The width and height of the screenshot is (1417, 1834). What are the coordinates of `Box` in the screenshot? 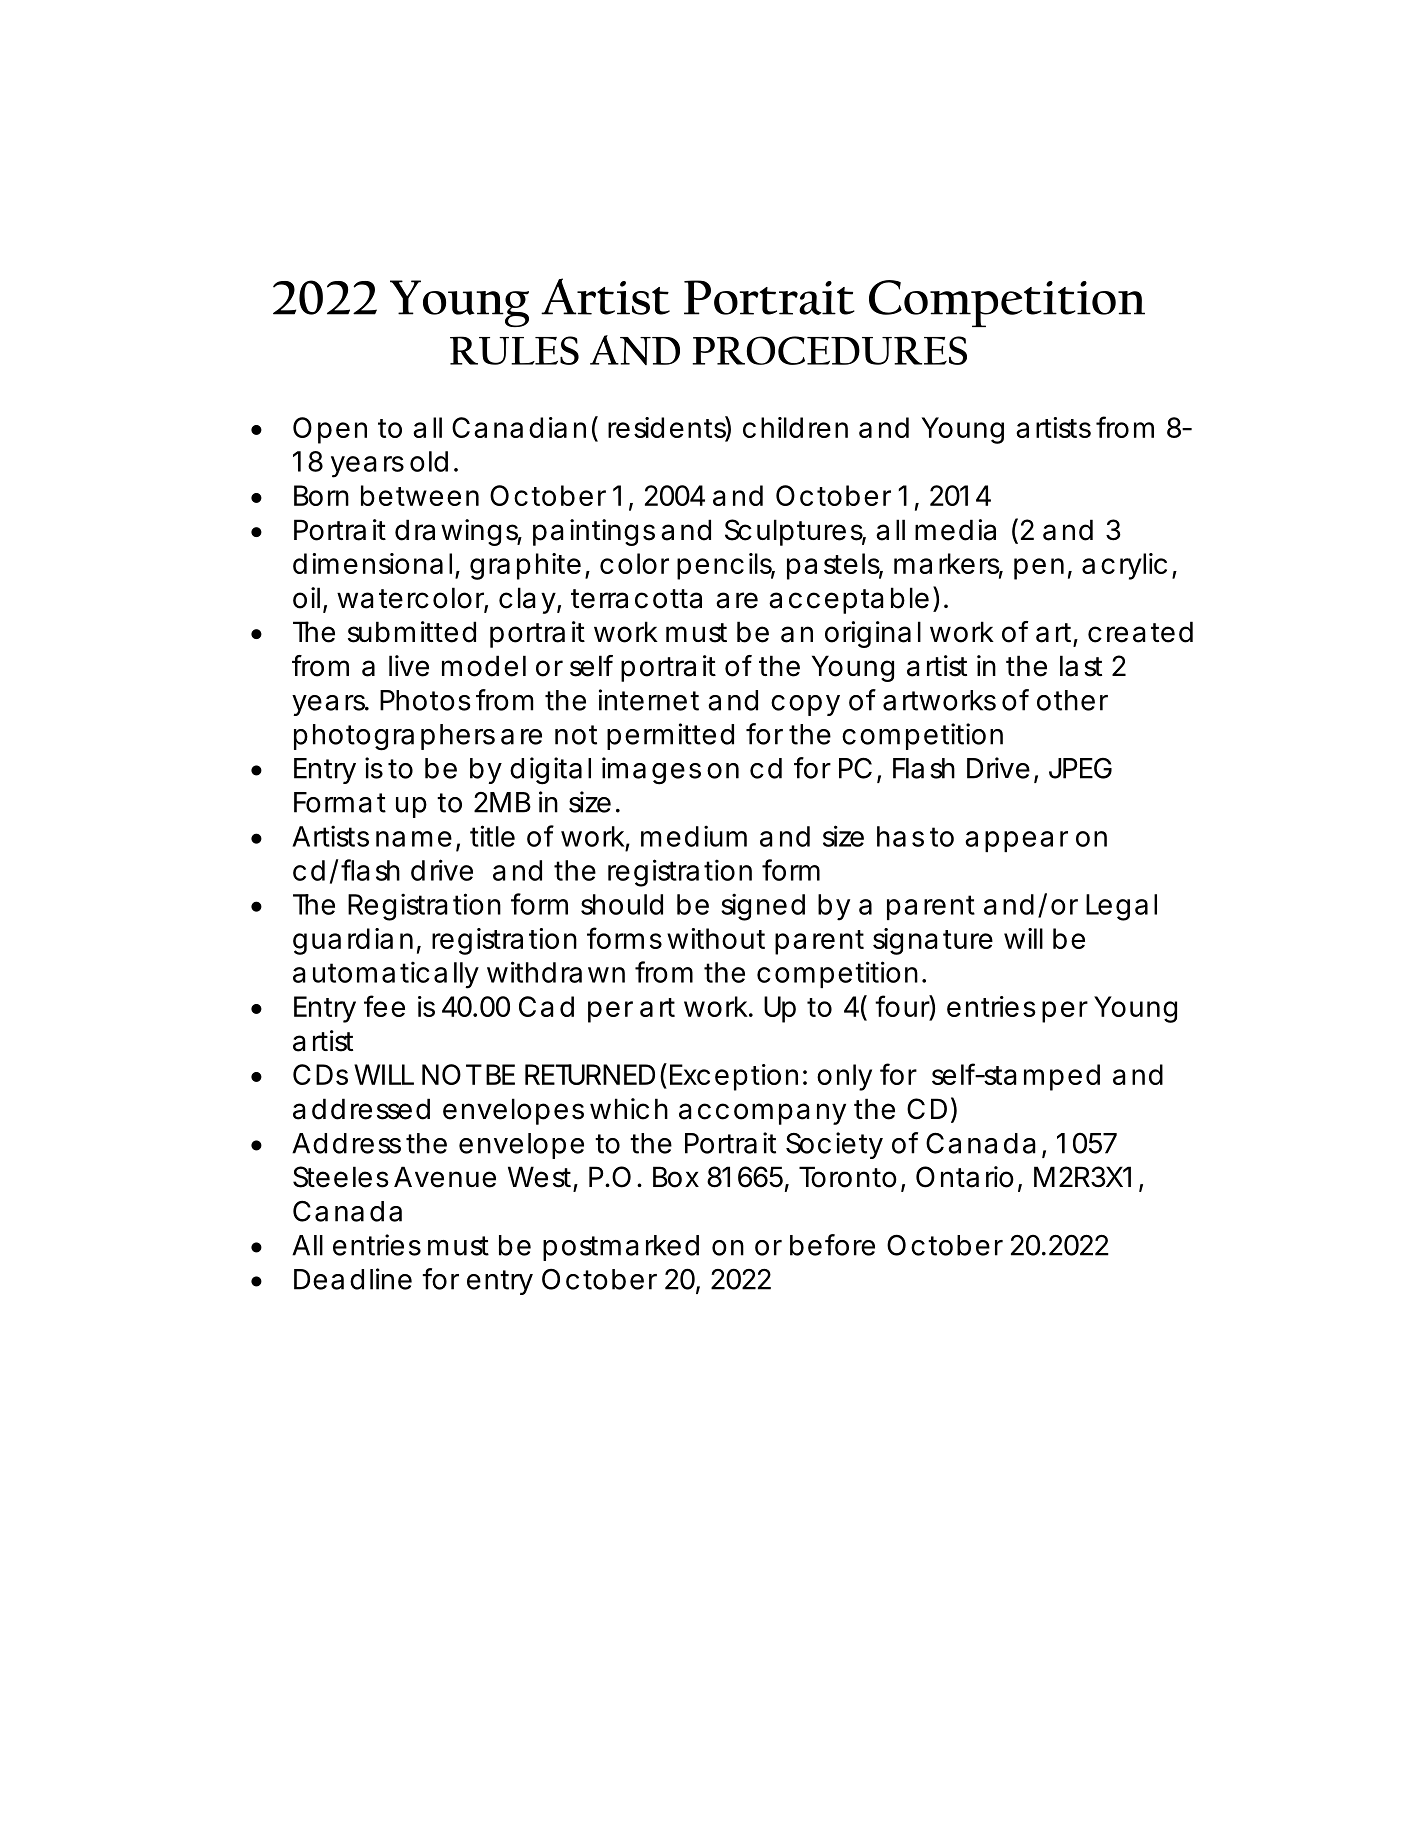 It's located at (676, 1177).
